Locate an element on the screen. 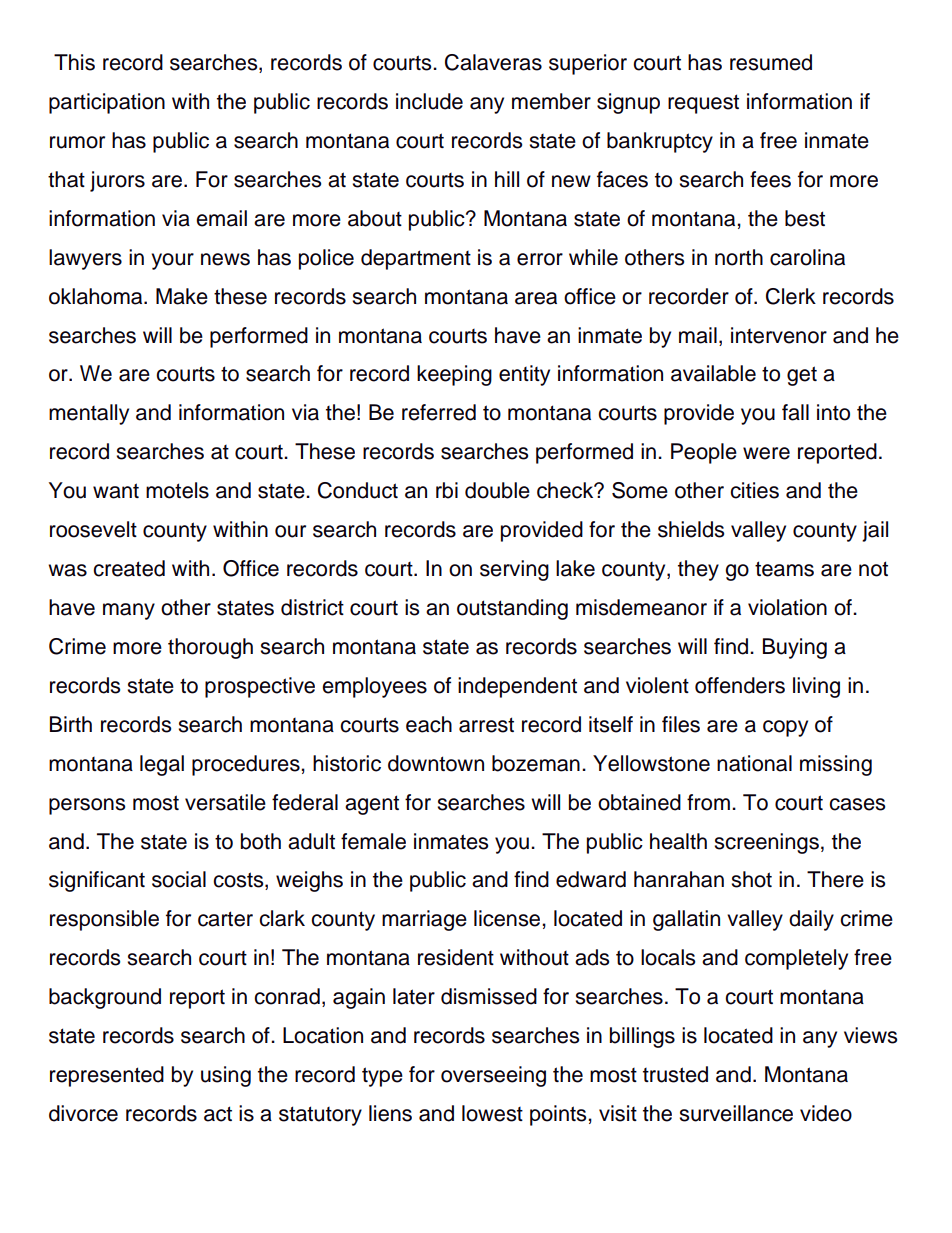  represented is located at coordinates (107, 1076).
